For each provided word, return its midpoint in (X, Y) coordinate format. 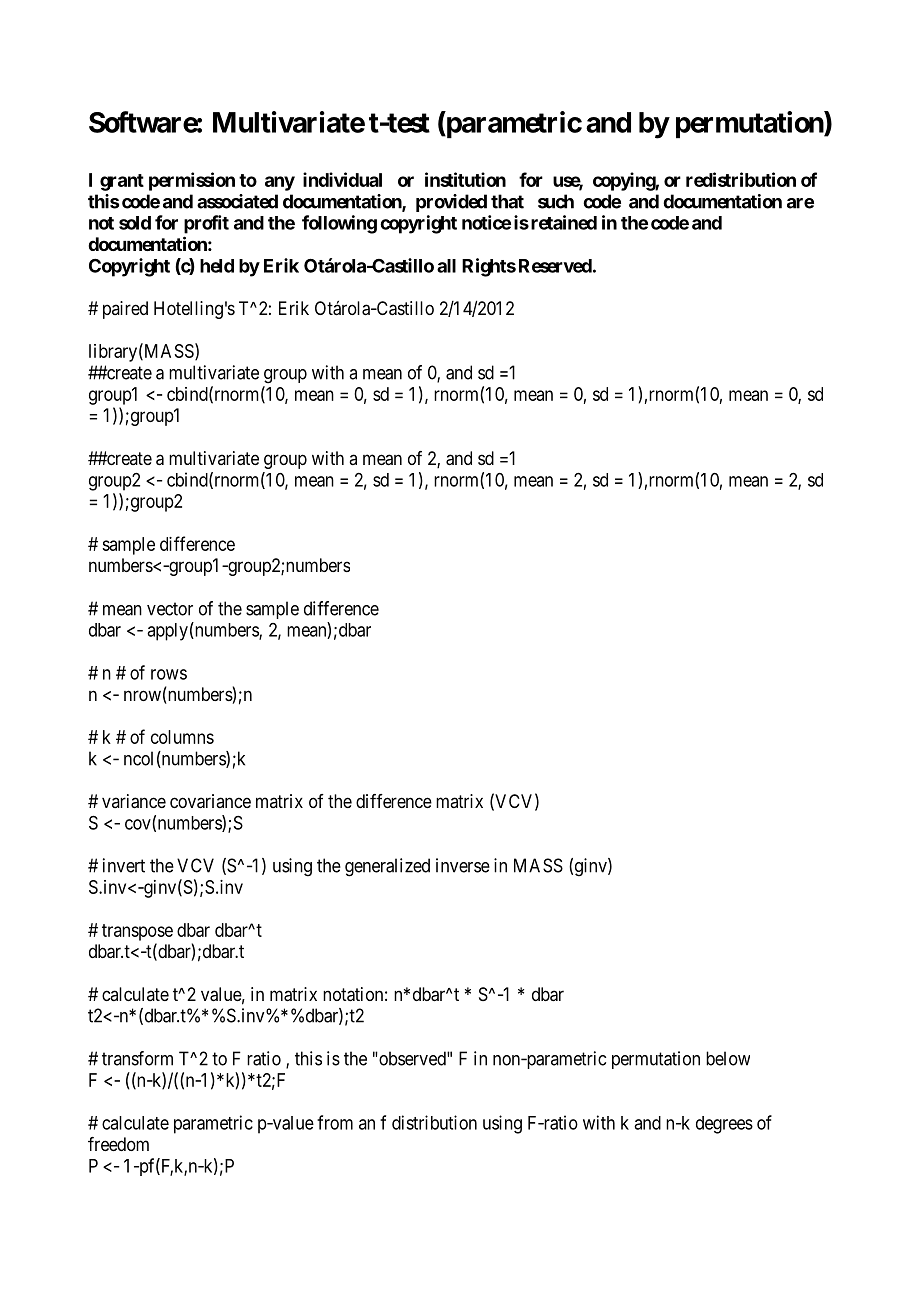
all (446, 266)
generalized (387, 867)
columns (182, 737)
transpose (137, 932)
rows (169, 674)
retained (564, 222)
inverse (463, 865)
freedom (118, 1144)
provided (451, 203)
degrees (724, 1125)
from (335, 1122)
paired (125, 310)
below (728, 1058)
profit (206, 224)
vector (170, 609)
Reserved (555, 266)
